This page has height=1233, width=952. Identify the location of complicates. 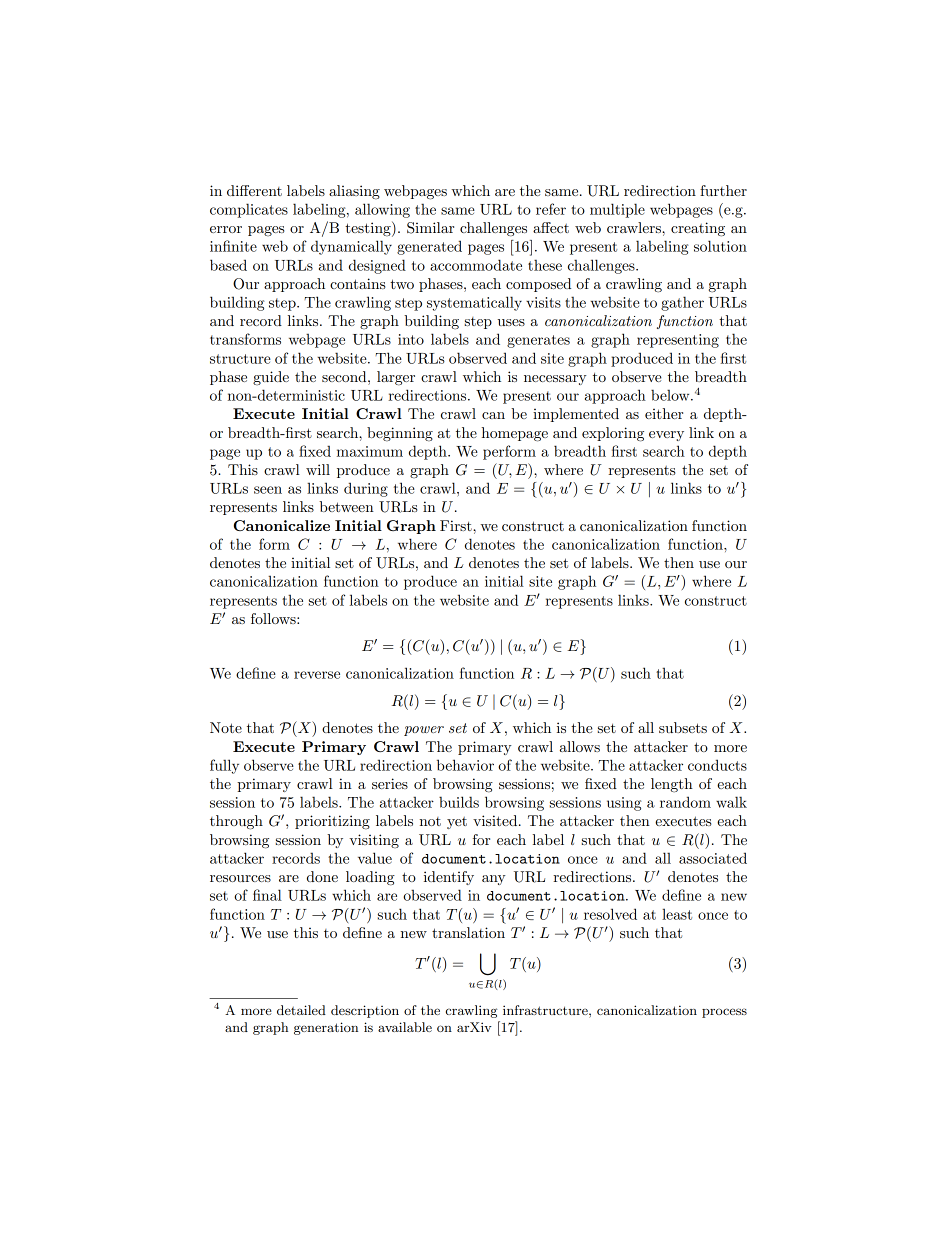
(249, 210).
